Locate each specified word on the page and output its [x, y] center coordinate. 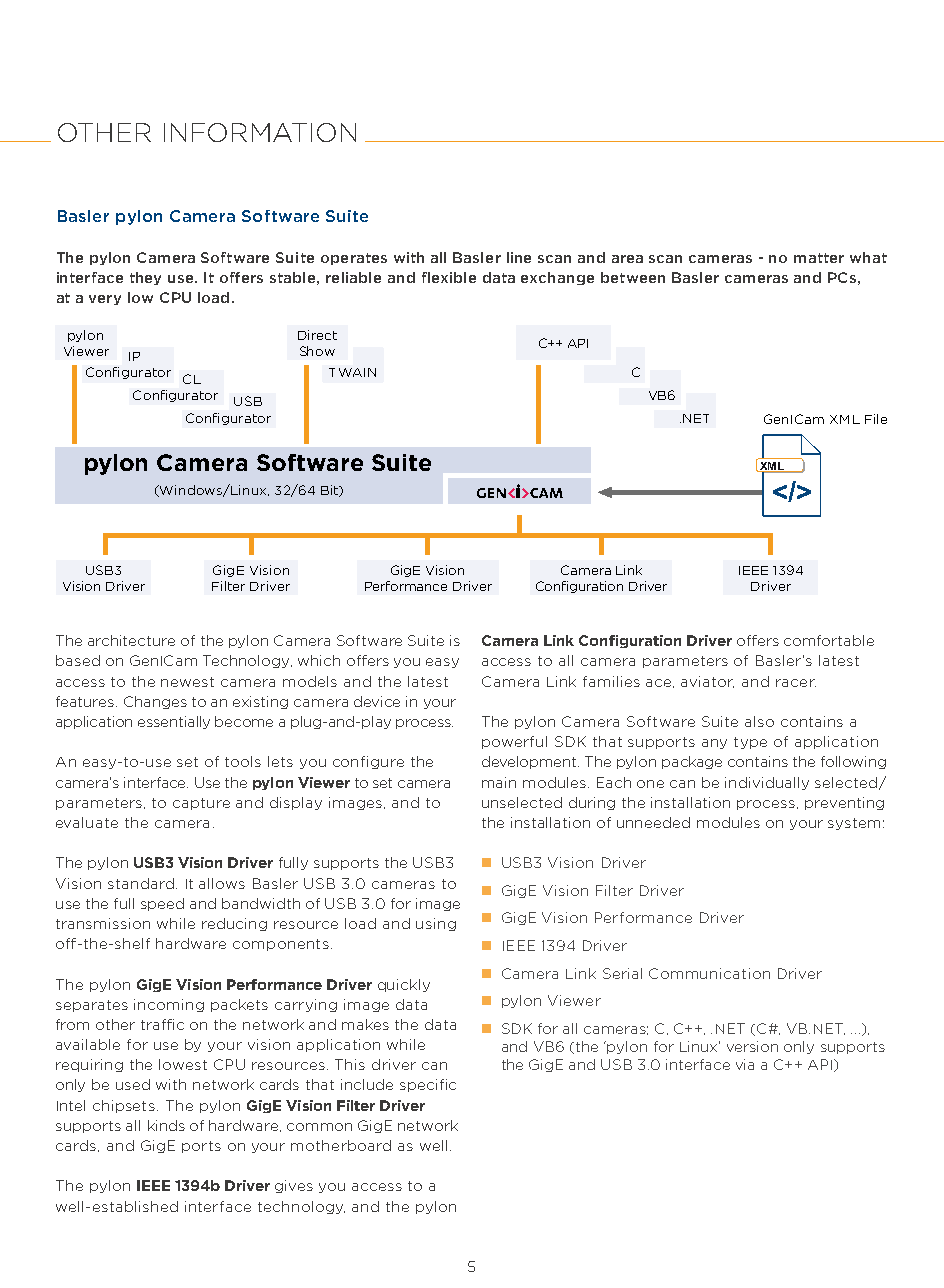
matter [819, 258]
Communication [709, 973]
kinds [166, 1125]
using [436, 924]
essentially [174, 722]
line [519, 257]
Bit [330, 491]
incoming [169, 1005]
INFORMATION [260, 132]
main [499, 782]
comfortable [829, 640]
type [750, 743]
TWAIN [352, 372]
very [105, 300]
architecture [131, 640]
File [876, 419]
